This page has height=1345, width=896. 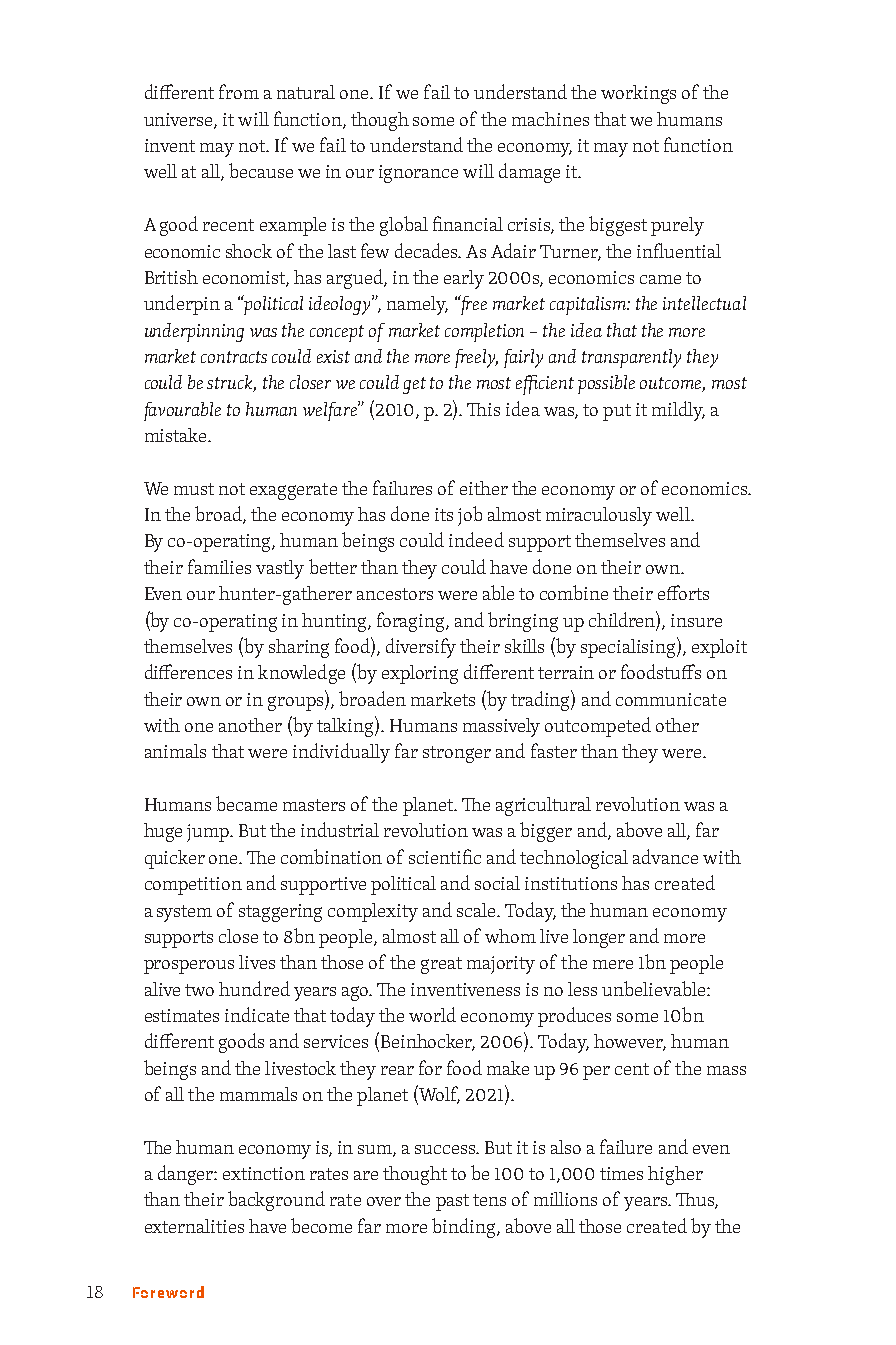 What do you see at coordinates (239, 91) in the page?
I see `from` at bounding box center [239, 91].
